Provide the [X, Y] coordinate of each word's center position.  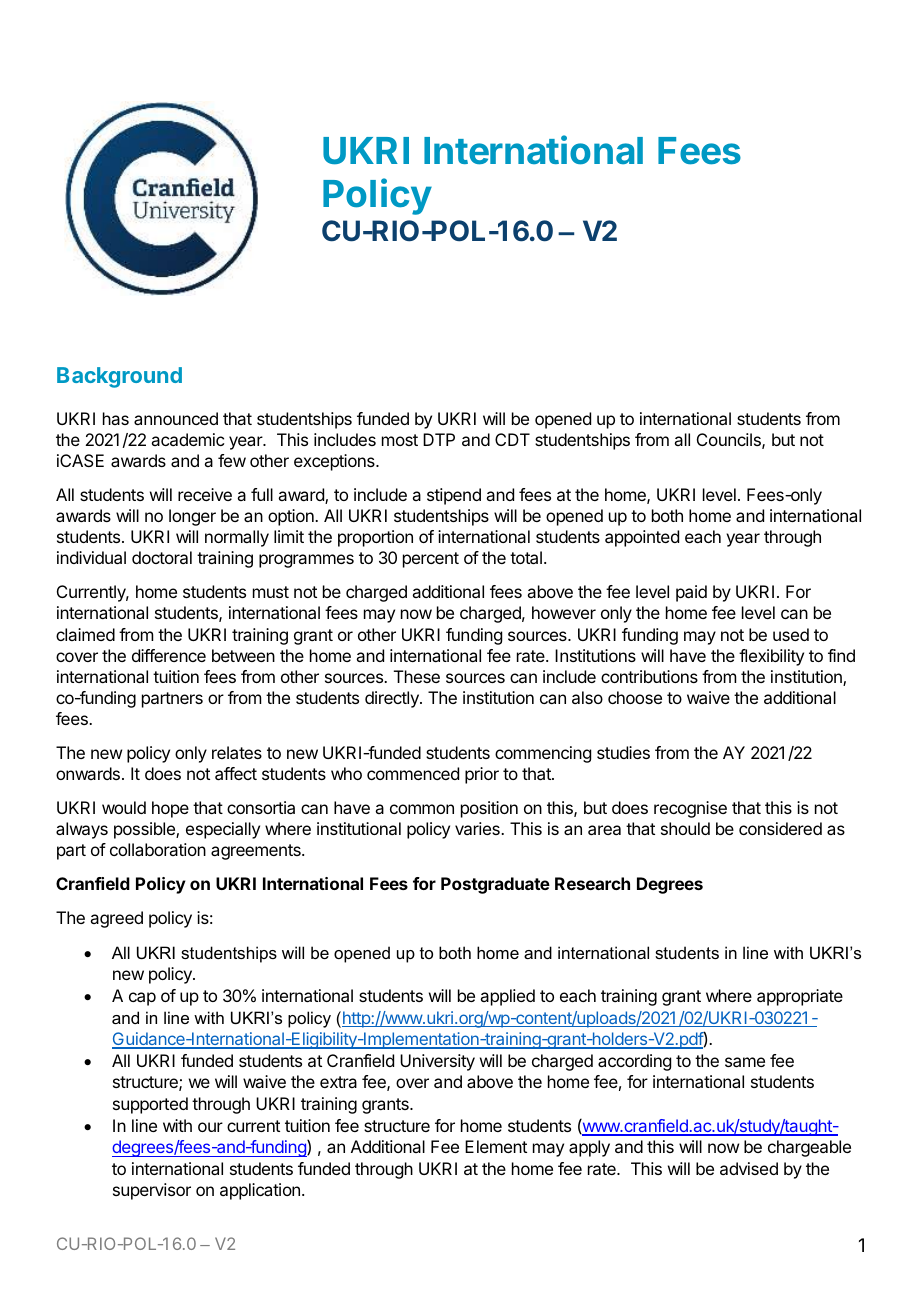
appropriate [800, 997]
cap [142, 999]
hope [170, 809]
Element [496, 1146]
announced [176, 418]
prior [482, 775]
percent [431, 560]
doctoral [162, 557]
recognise [690, 809]
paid [691, 593]
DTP [439, 439]
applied [507, 997]
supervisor [152, 1191]
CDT [512, 439]
